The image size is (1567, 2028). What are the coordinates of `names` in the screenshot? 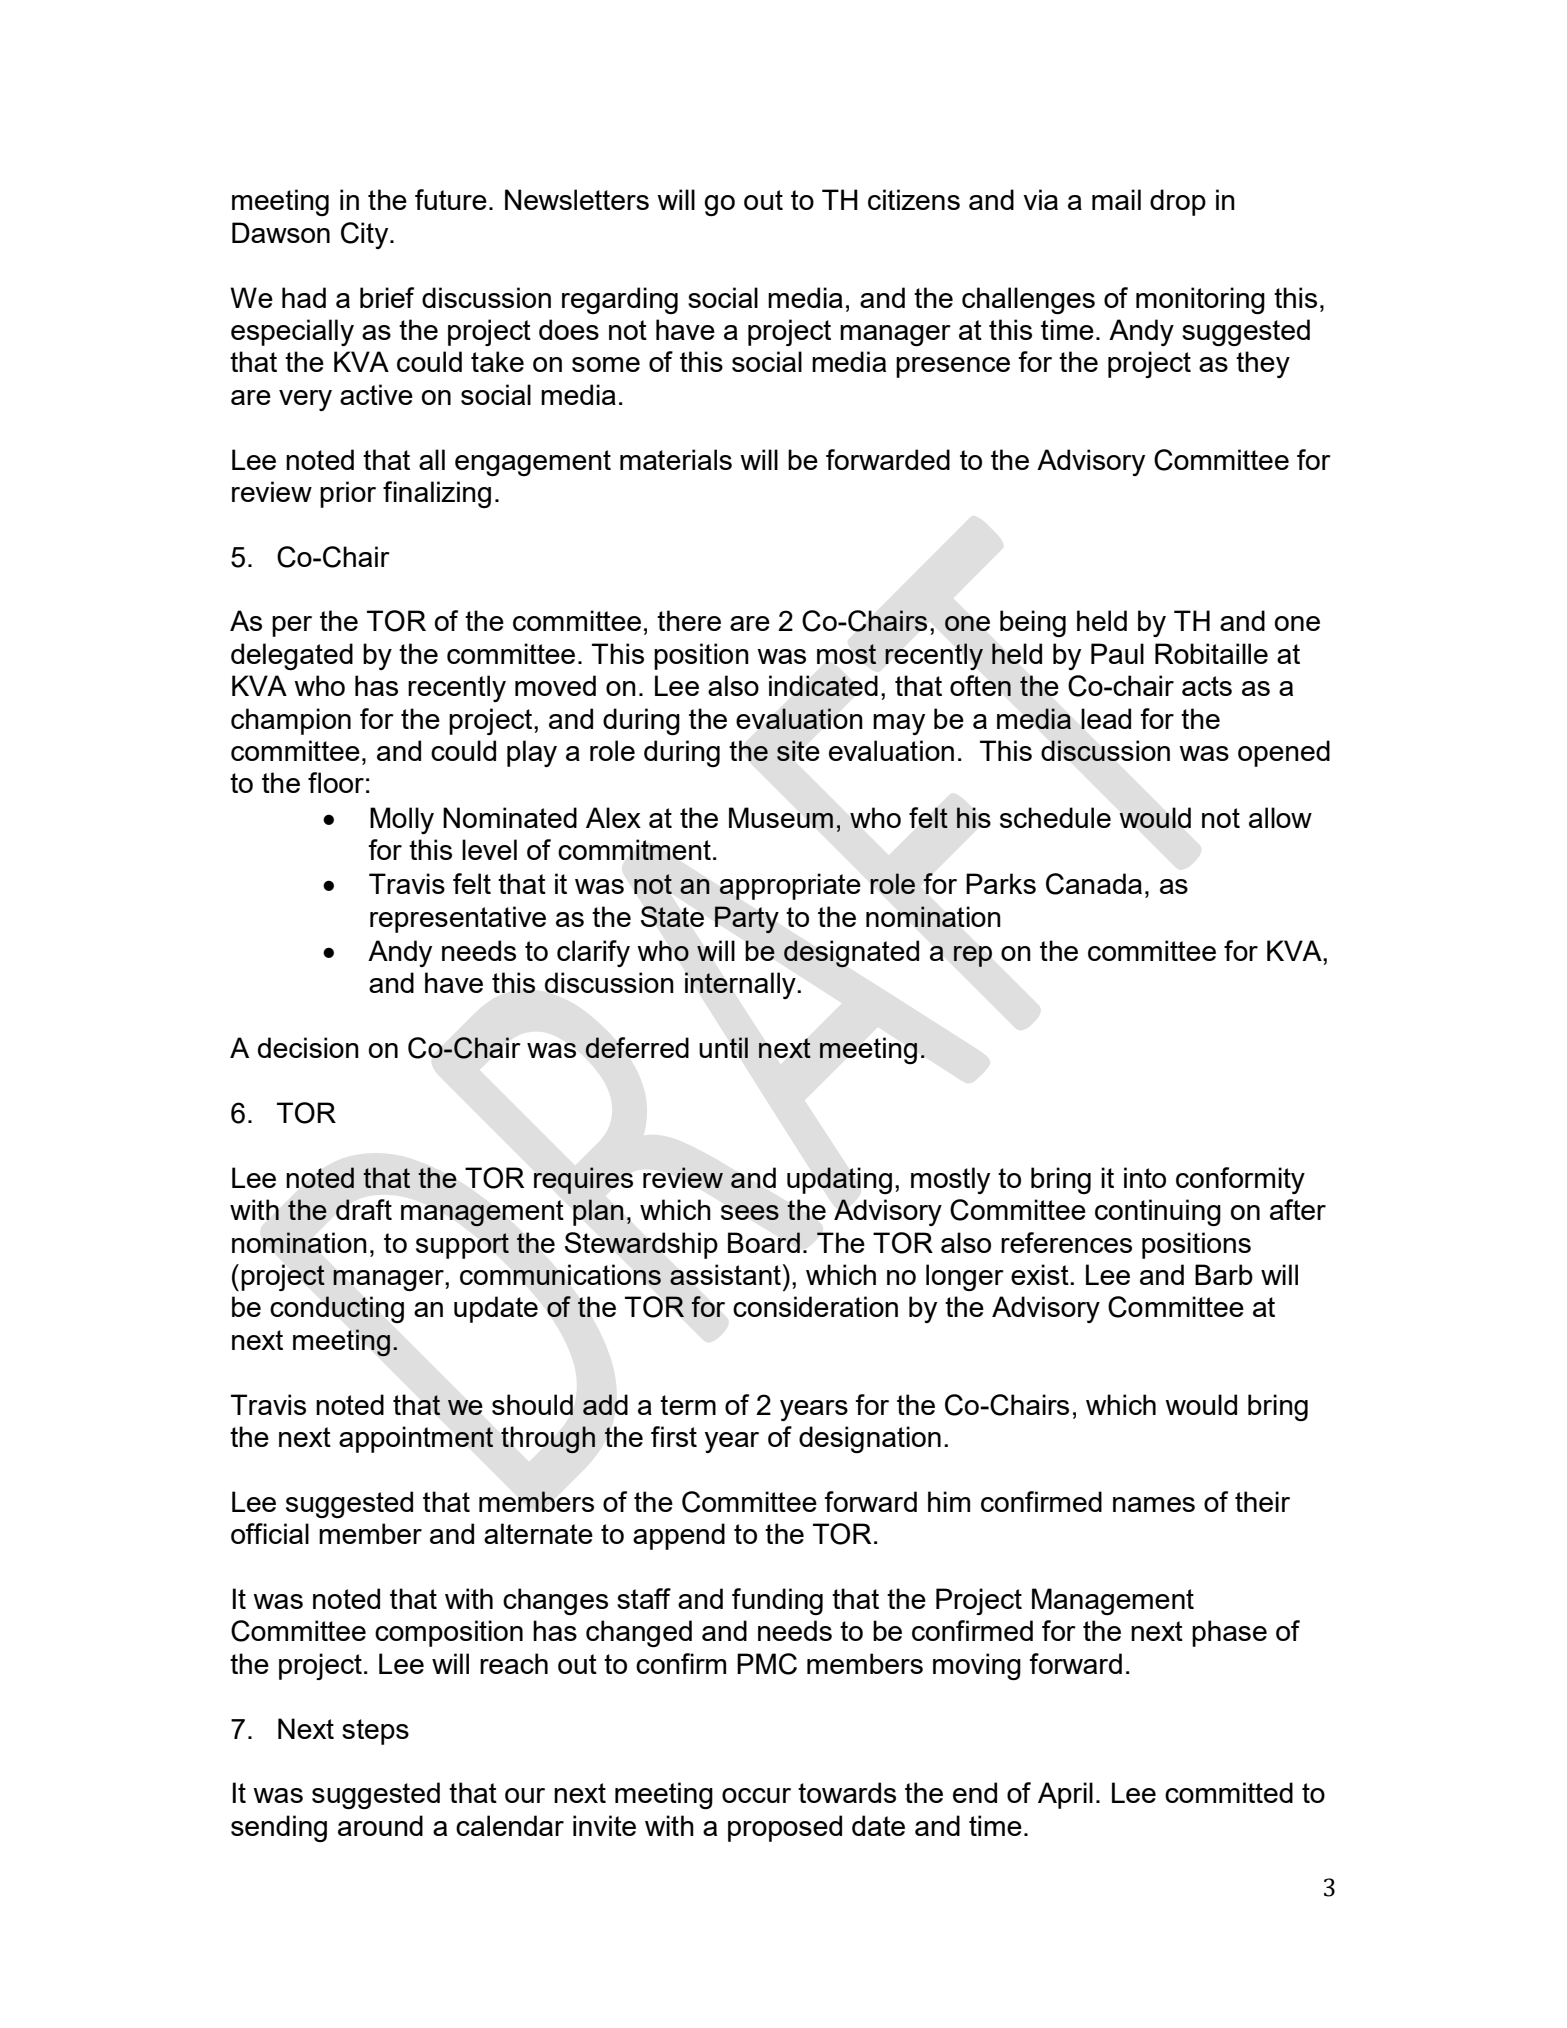 It's located at (1154, 1504).
